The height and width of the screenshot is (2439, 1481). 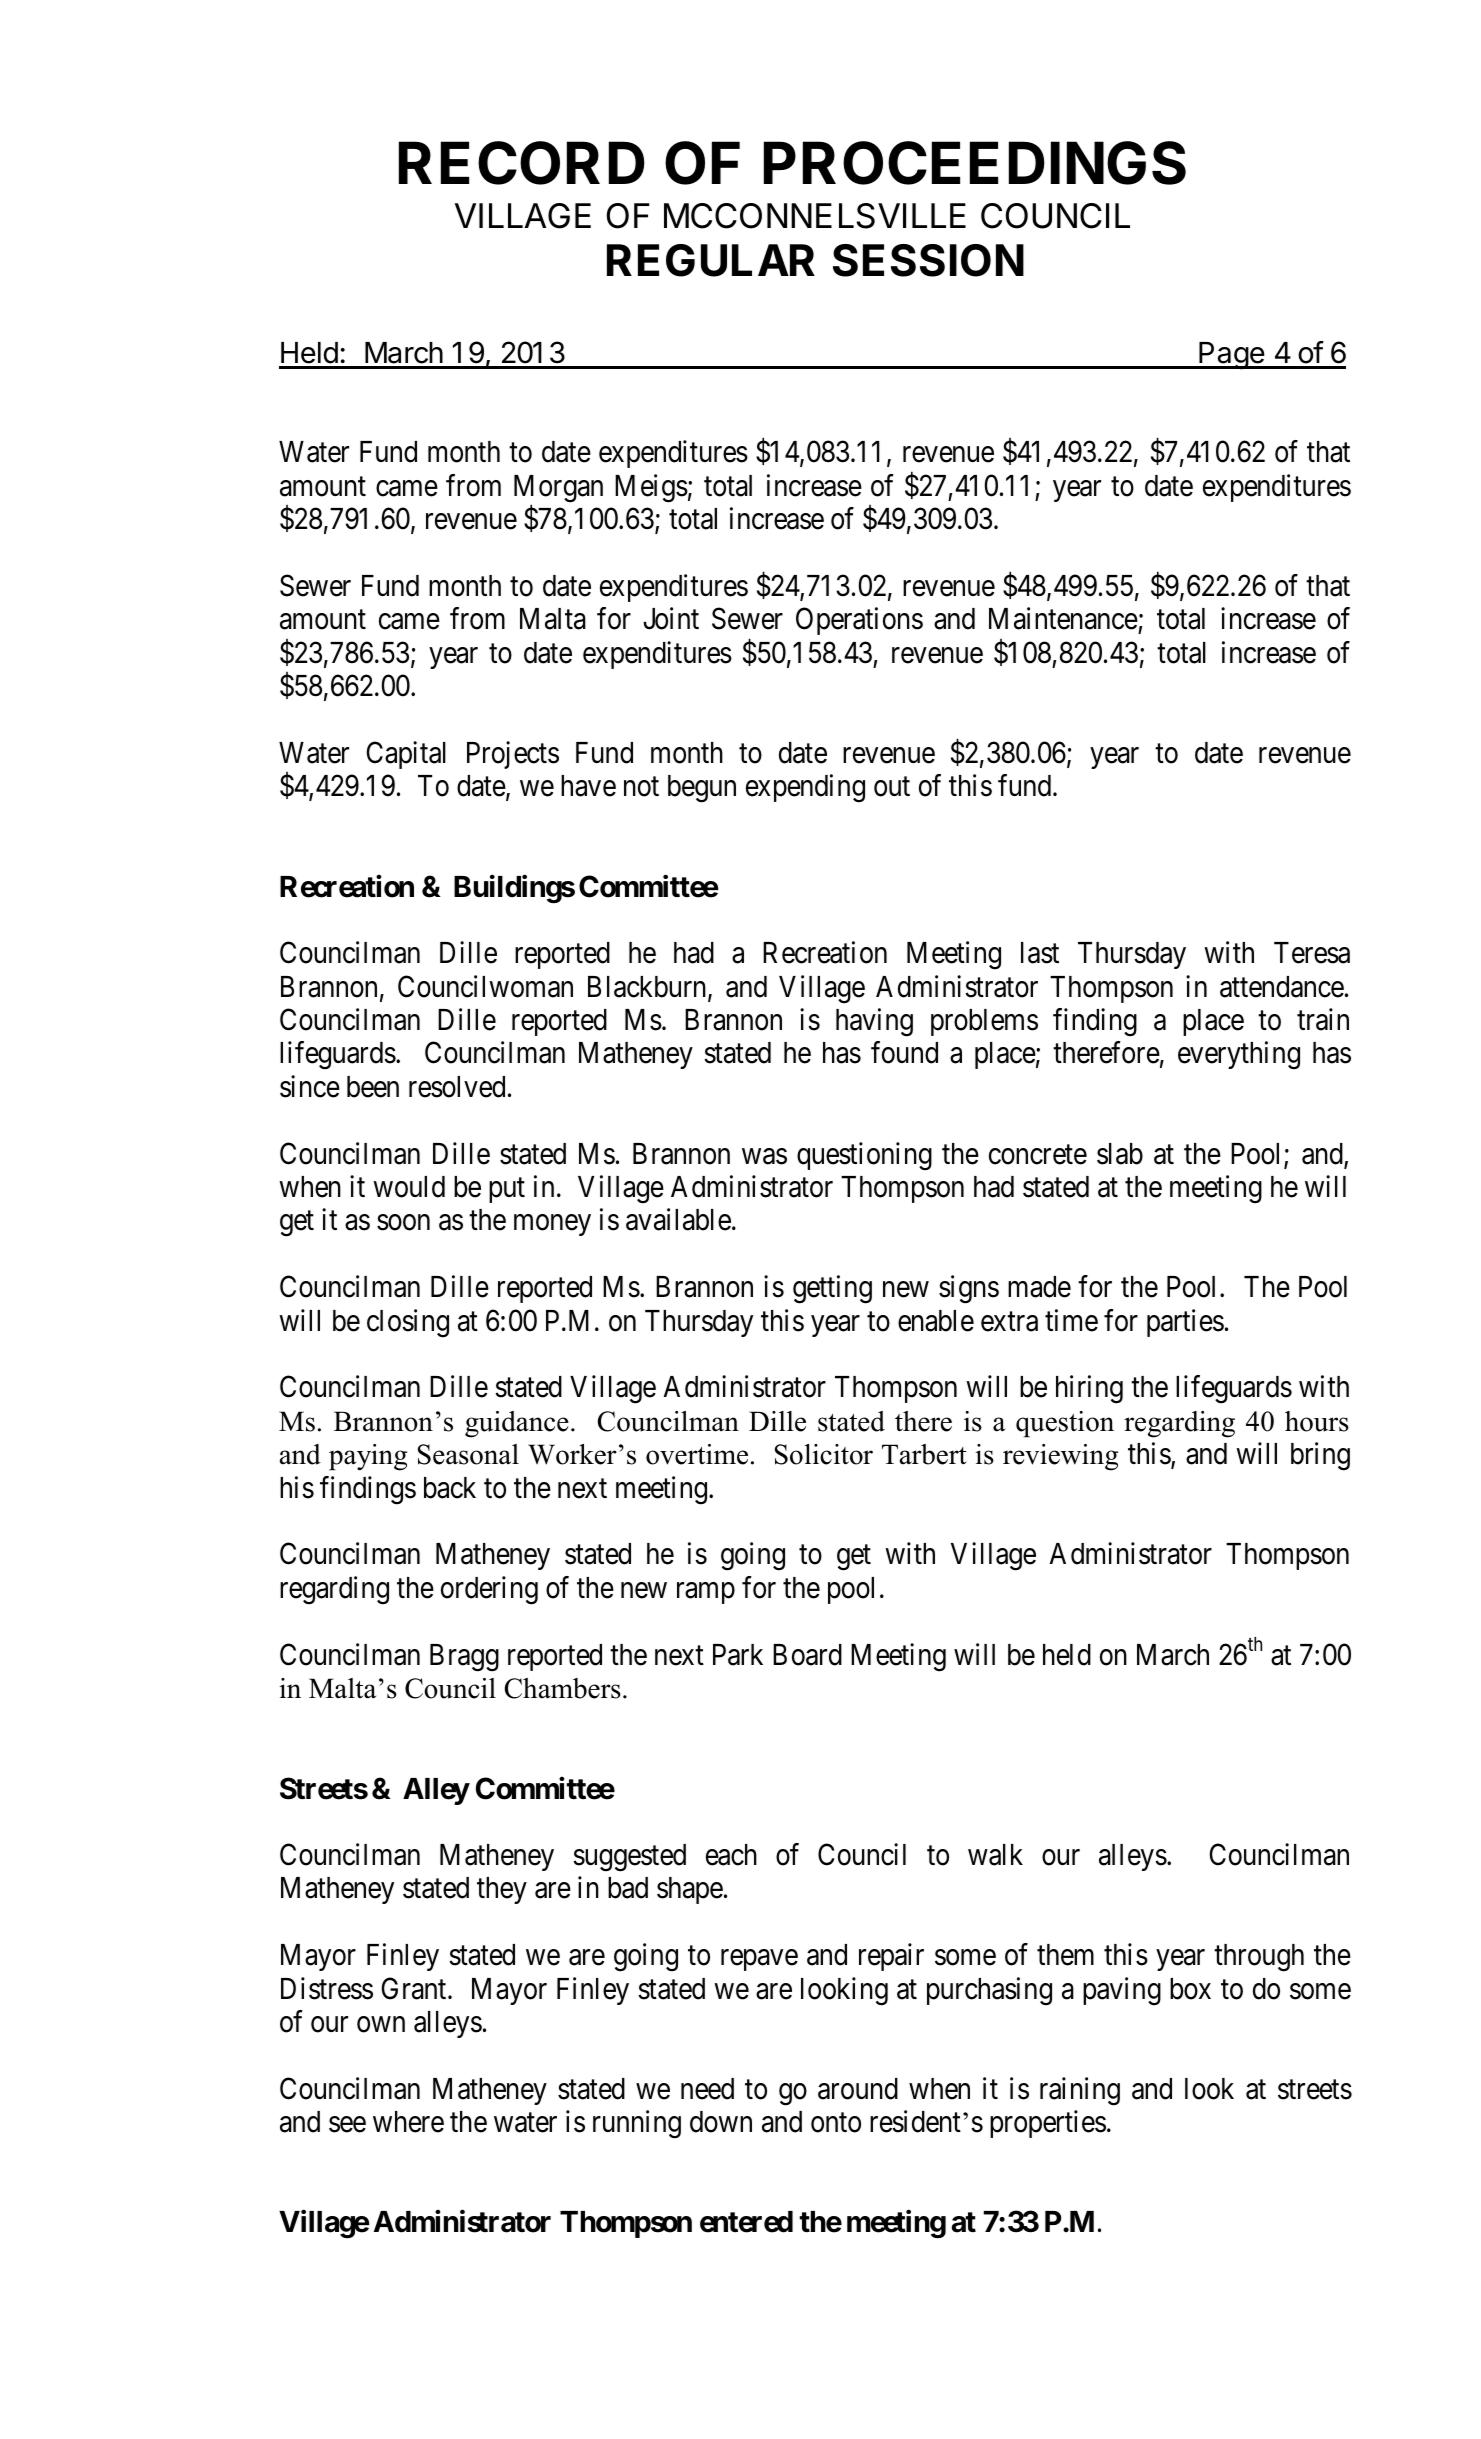 I want to click on where, so click(x=408, y=2122).
